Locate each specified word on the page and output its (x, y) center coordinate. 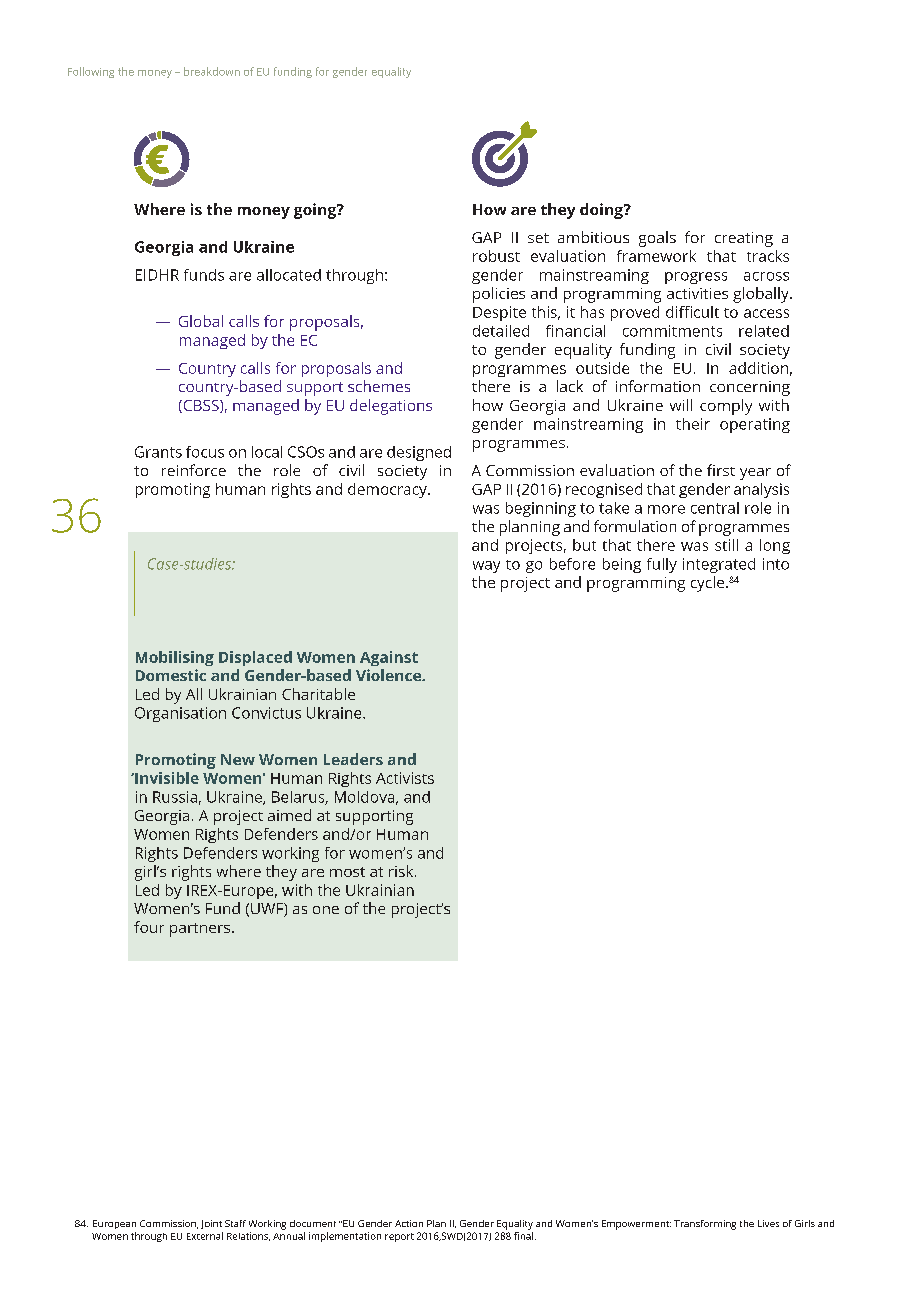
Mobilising (175, 658)
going (316, 211)
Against (389, 658)
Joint (211, 1224)
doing (602, 211)
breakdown (212, 71)
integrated (719, 565)
